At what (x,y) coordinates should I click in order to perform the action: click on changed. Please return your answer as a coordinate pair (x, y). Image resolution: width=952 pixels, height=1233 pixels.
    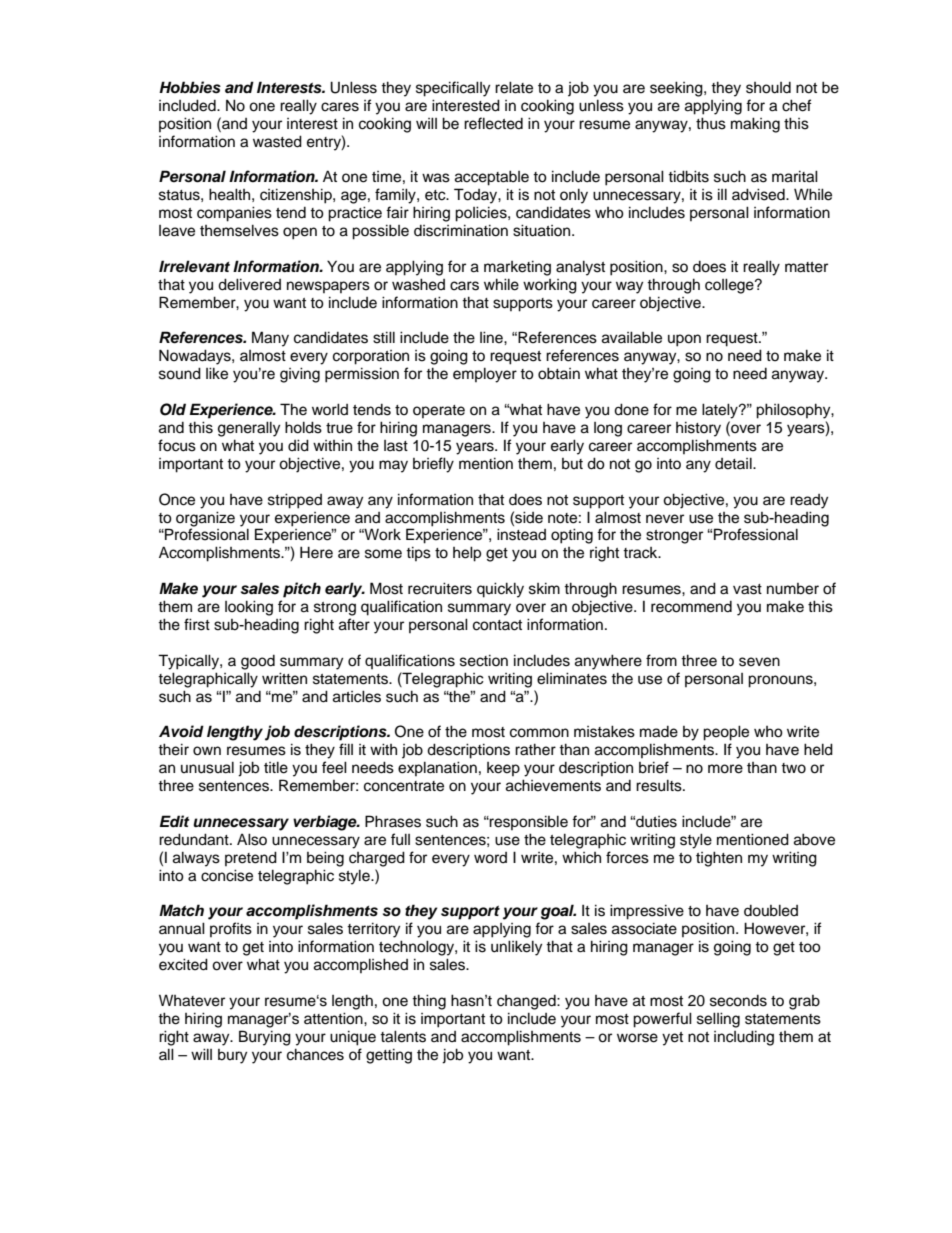
    Looking at the image, I should click on (527, 1002).
